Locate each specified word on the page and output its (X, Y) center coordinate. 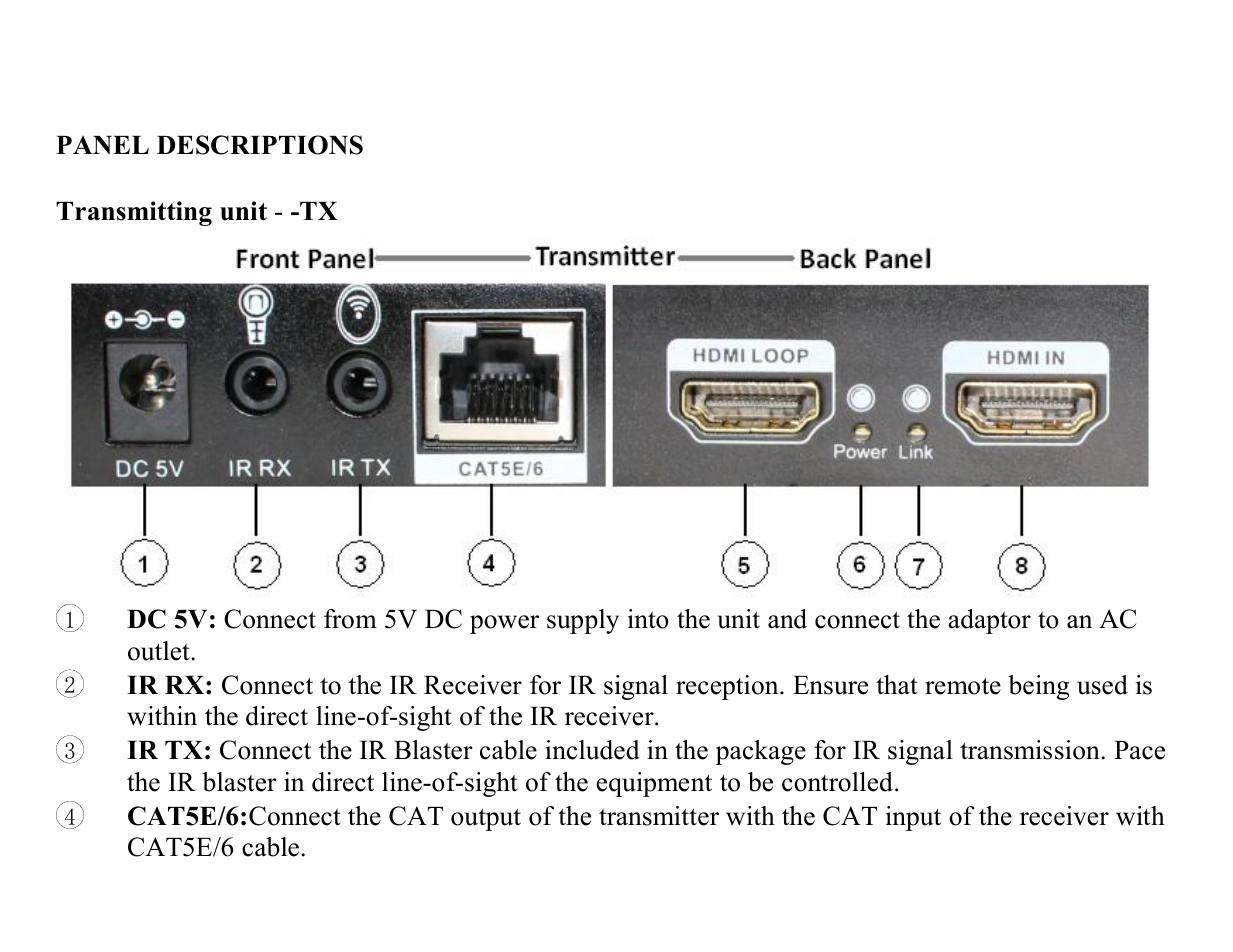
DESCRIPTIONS (260, 145)
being (1038, 687)
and (787, 619)
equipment (654, 784)
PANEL (102, 145)
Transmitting (134, 213)
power (504, 624)
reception (728, 687)
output (486, 820)
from (350, 619)
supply (583, 621)
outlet (160, 651)
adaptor (989, 621)
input (913, 818)
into (648, 619)
